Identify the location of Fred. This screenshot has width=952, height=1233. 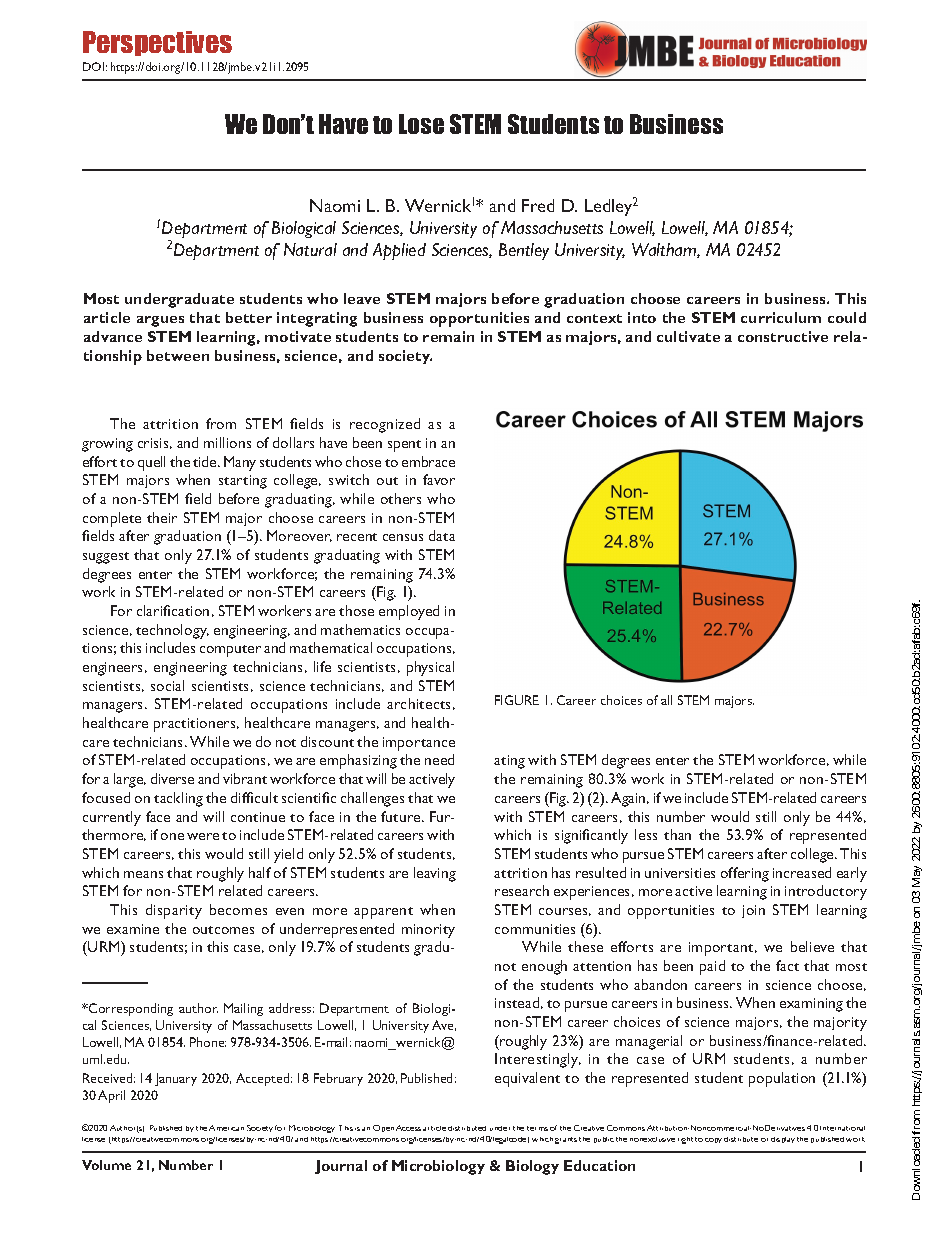
(538, 205).
